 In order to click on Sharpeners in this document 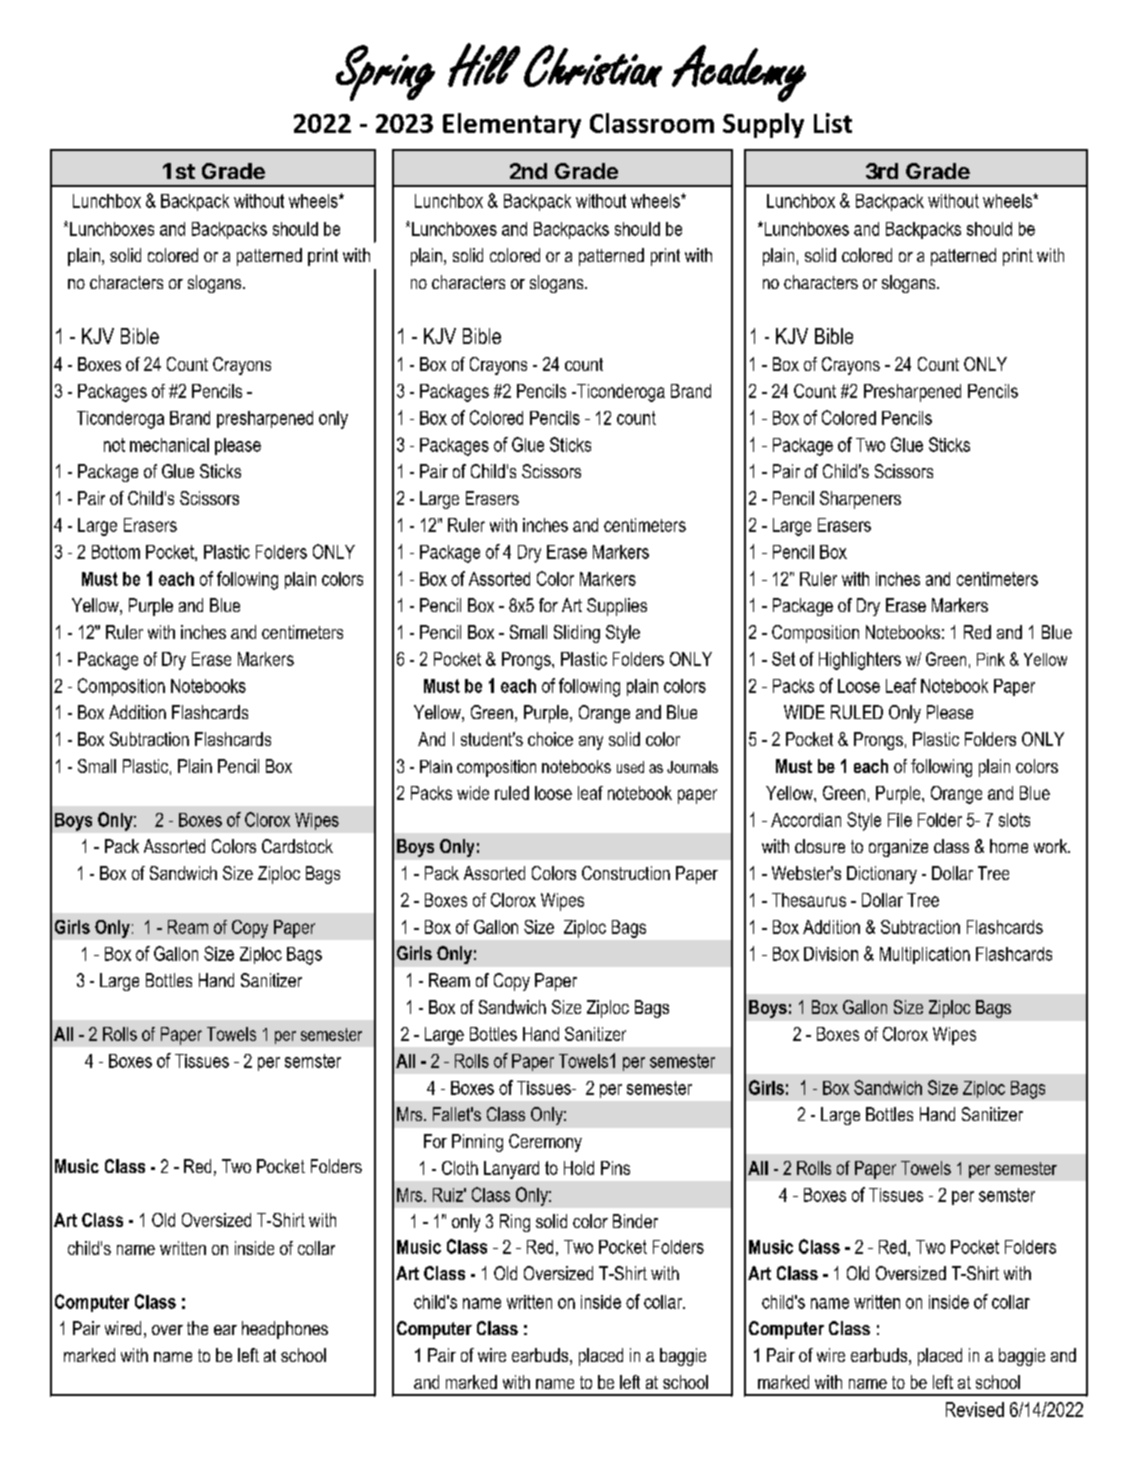, I will do `click(860, 500)`.
